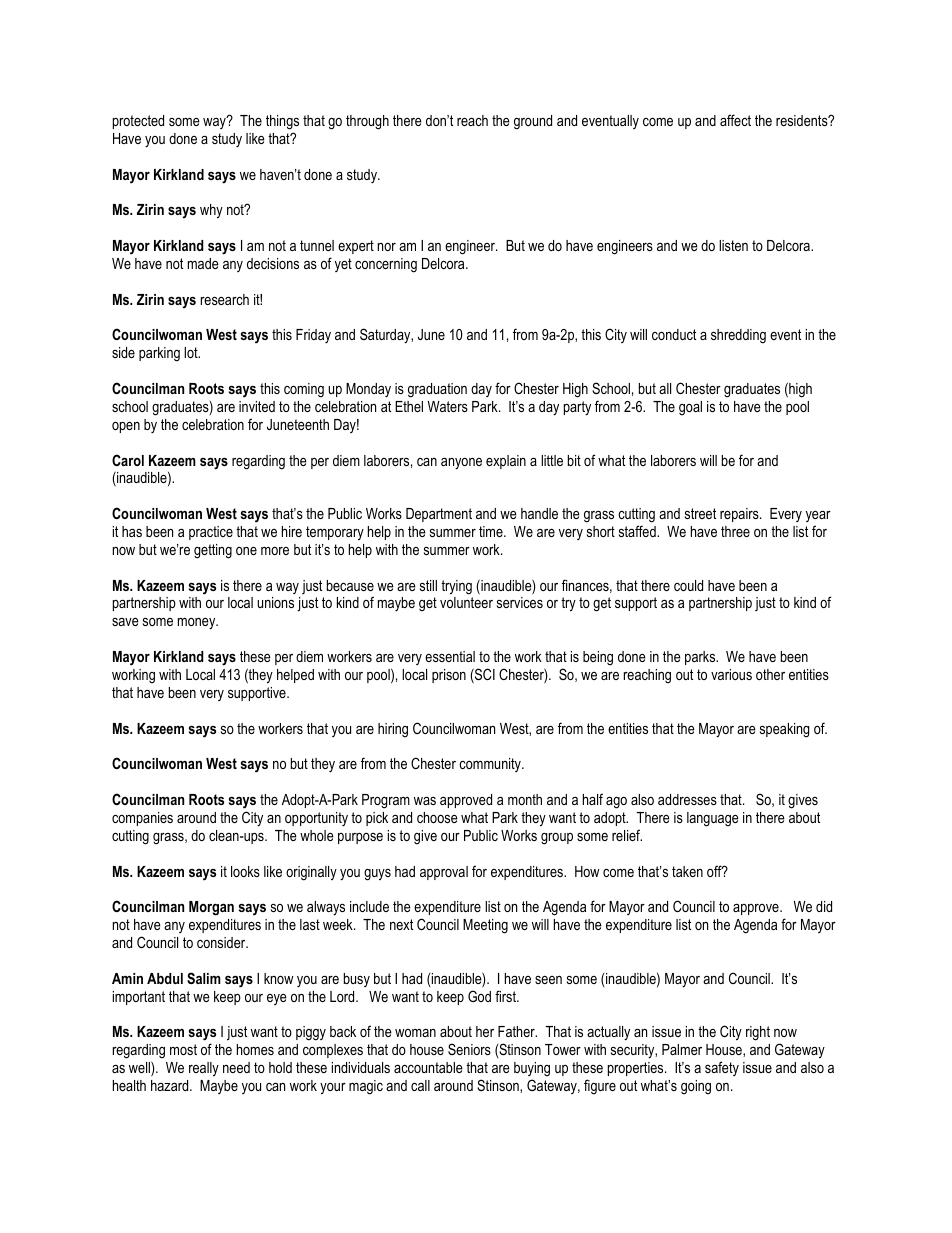  Describe the element at coordinates (204, 1069) in the page. I see `really` at that location.
